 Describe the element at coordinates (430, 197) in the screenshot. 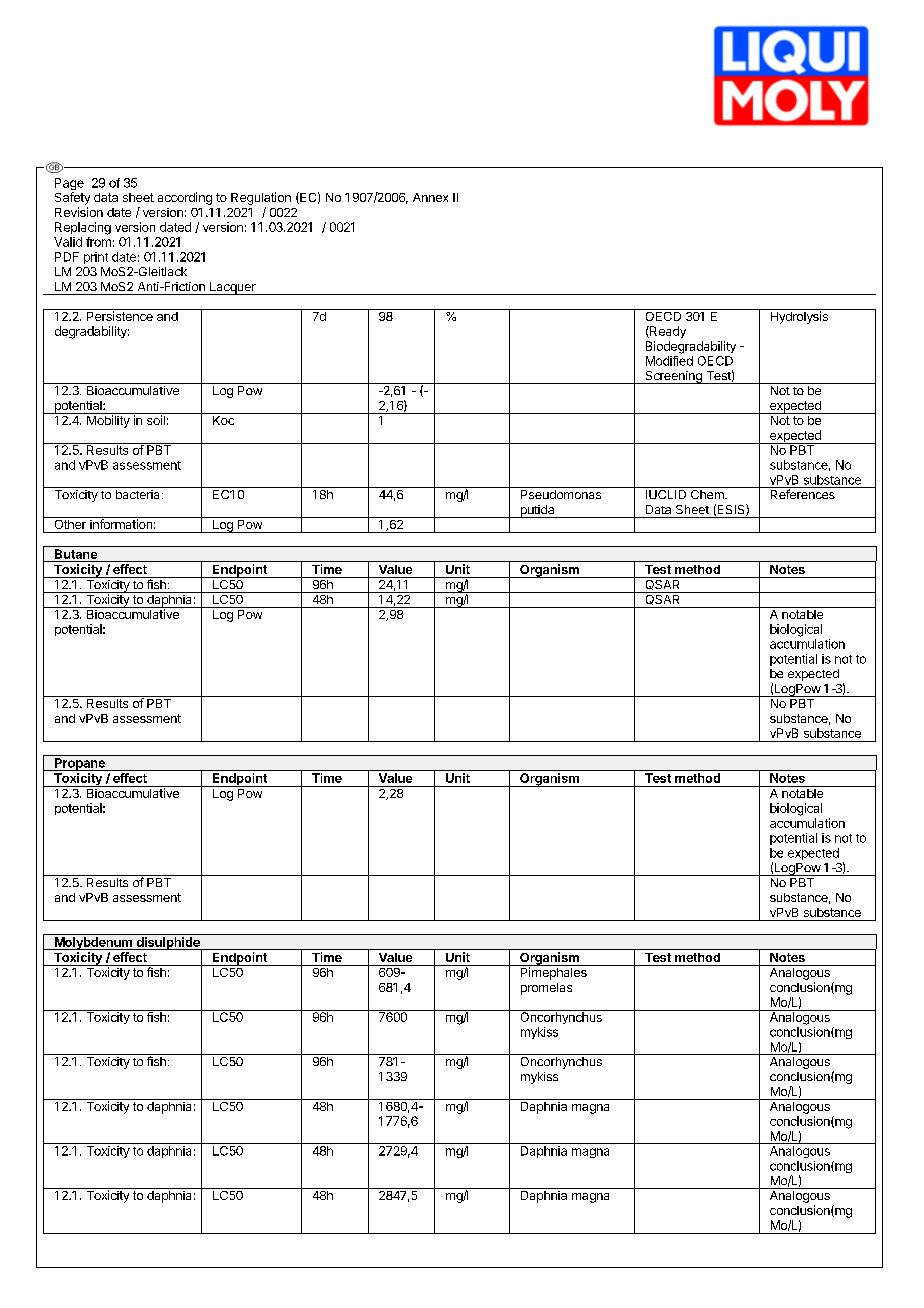

I see `Annex` at that location.
